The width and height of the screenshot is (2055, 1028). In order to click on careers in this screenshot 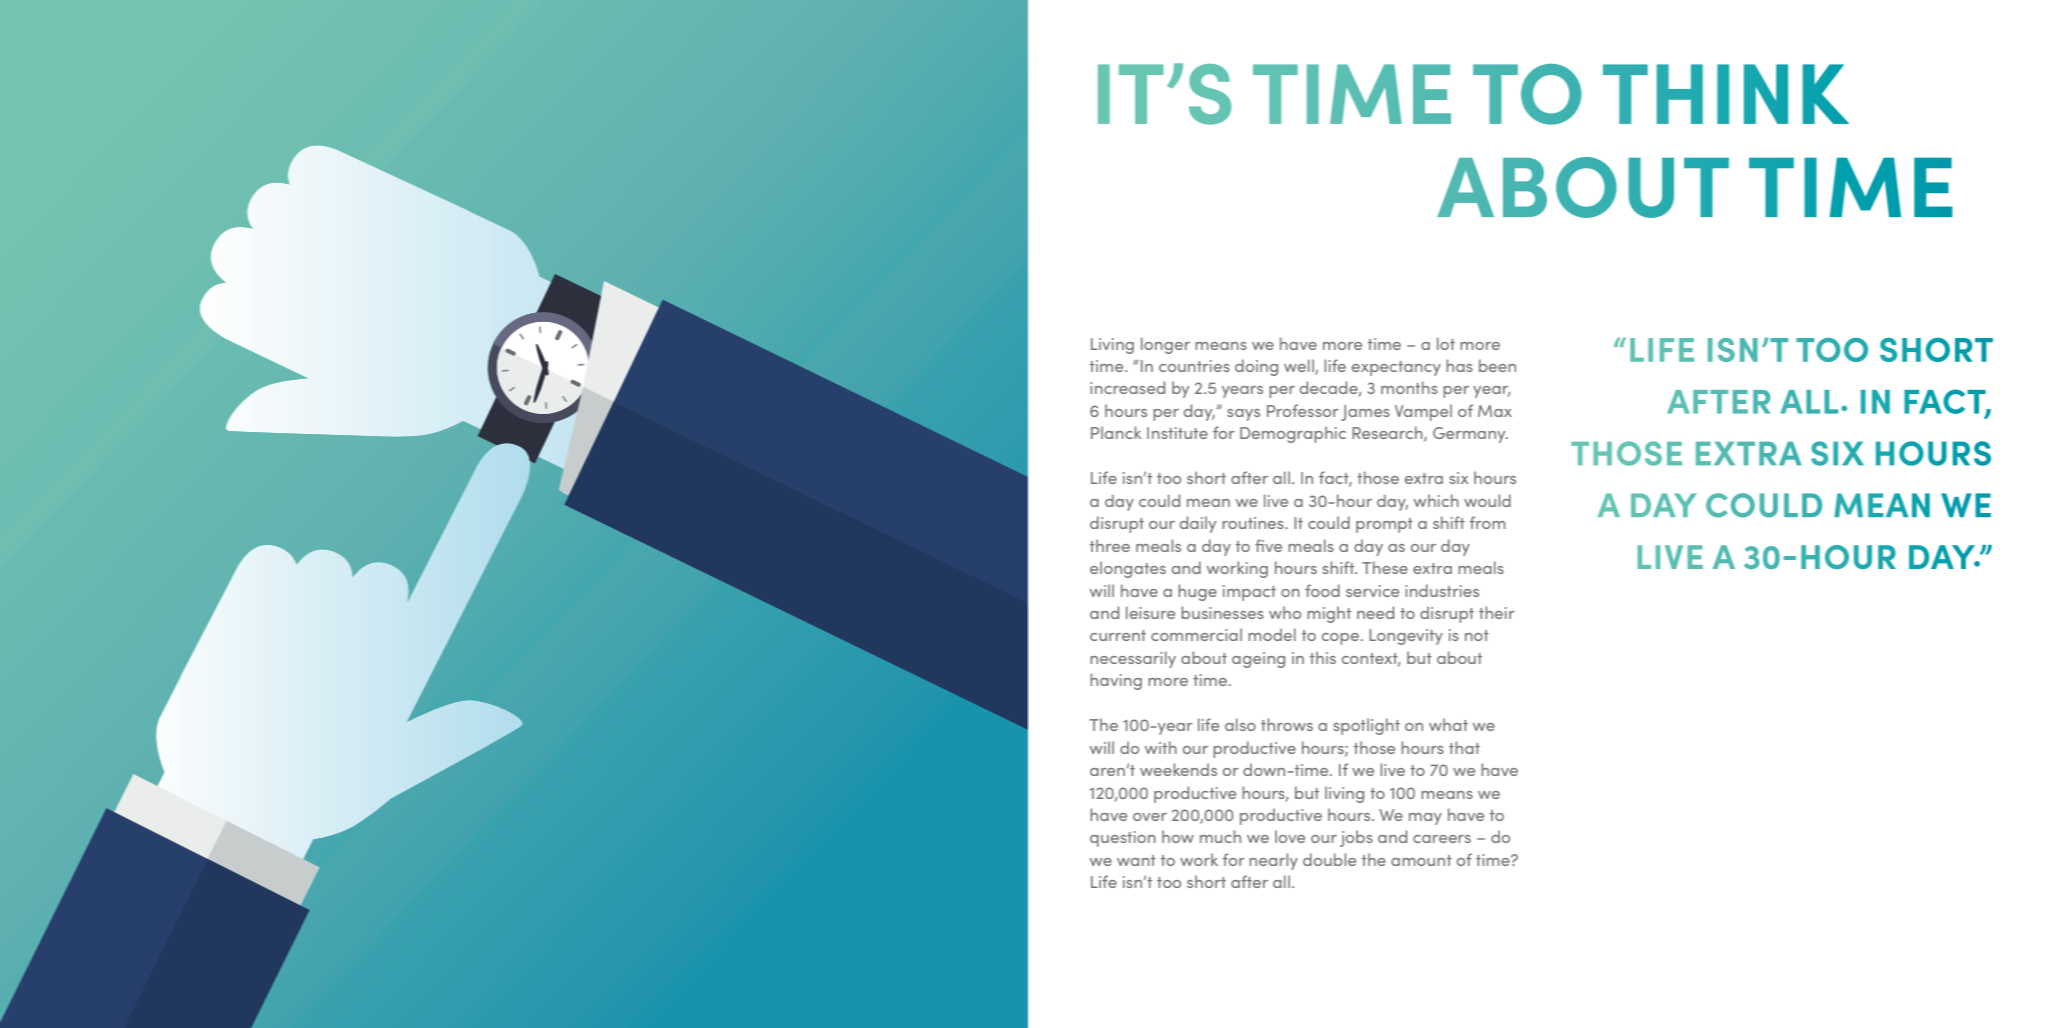, I will do `click(1442, 839)`.
